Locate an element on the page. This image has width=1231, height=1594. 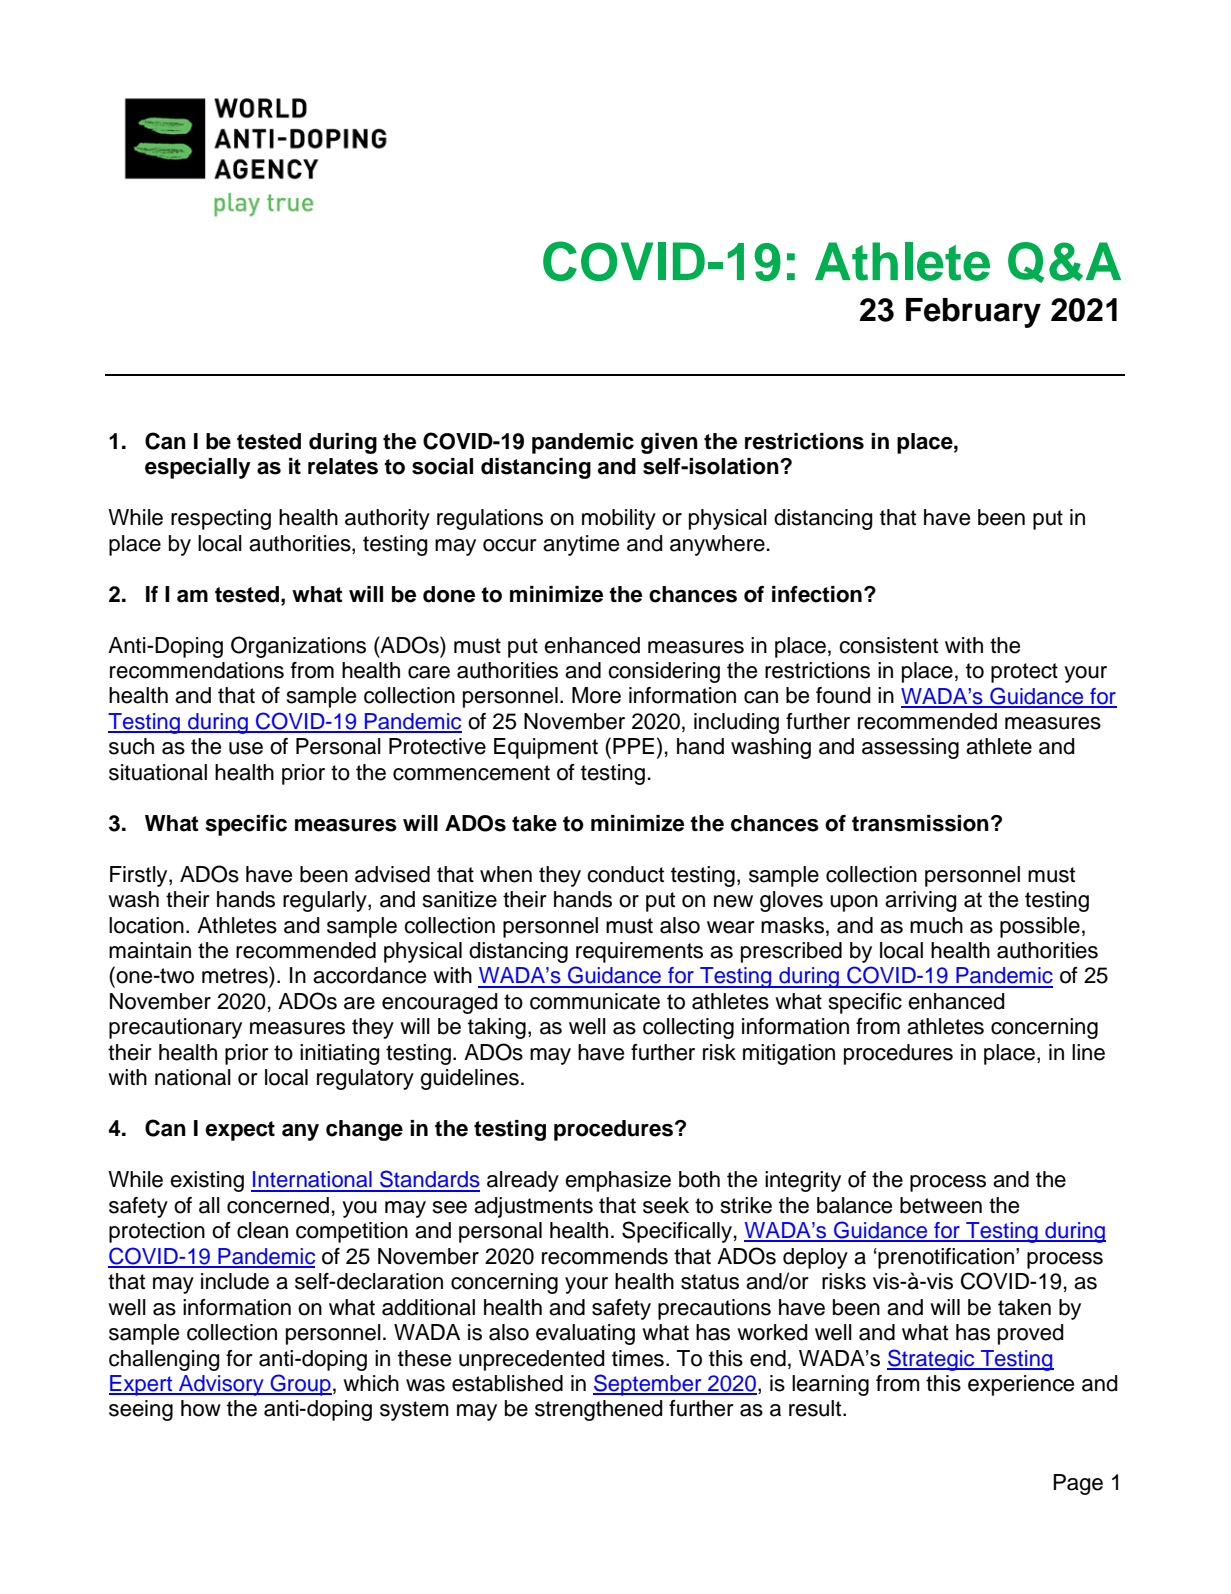
arriving is located at coordinates (921, 901).
